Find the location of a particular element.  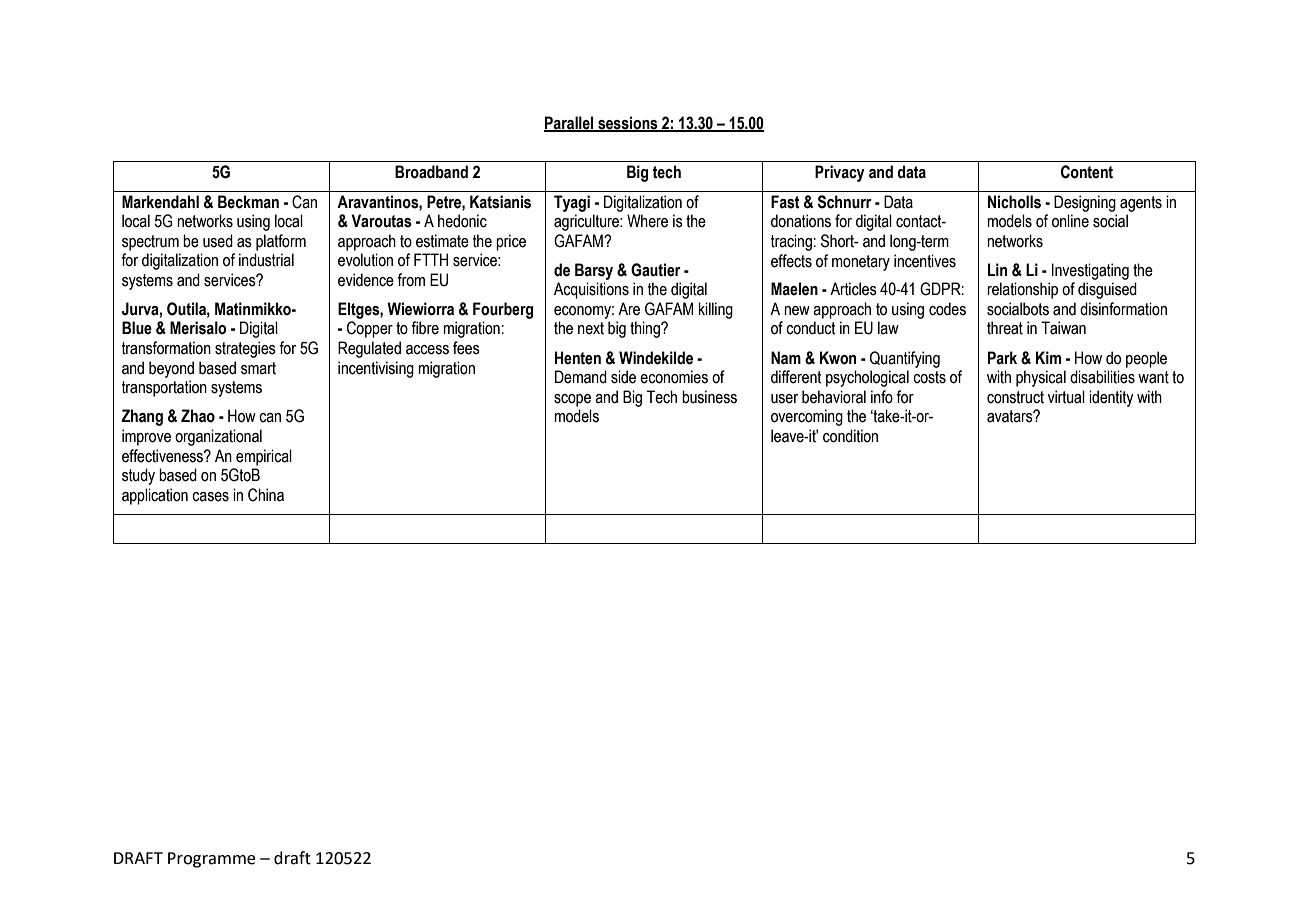

cases is located at coordinates (210, 497).
